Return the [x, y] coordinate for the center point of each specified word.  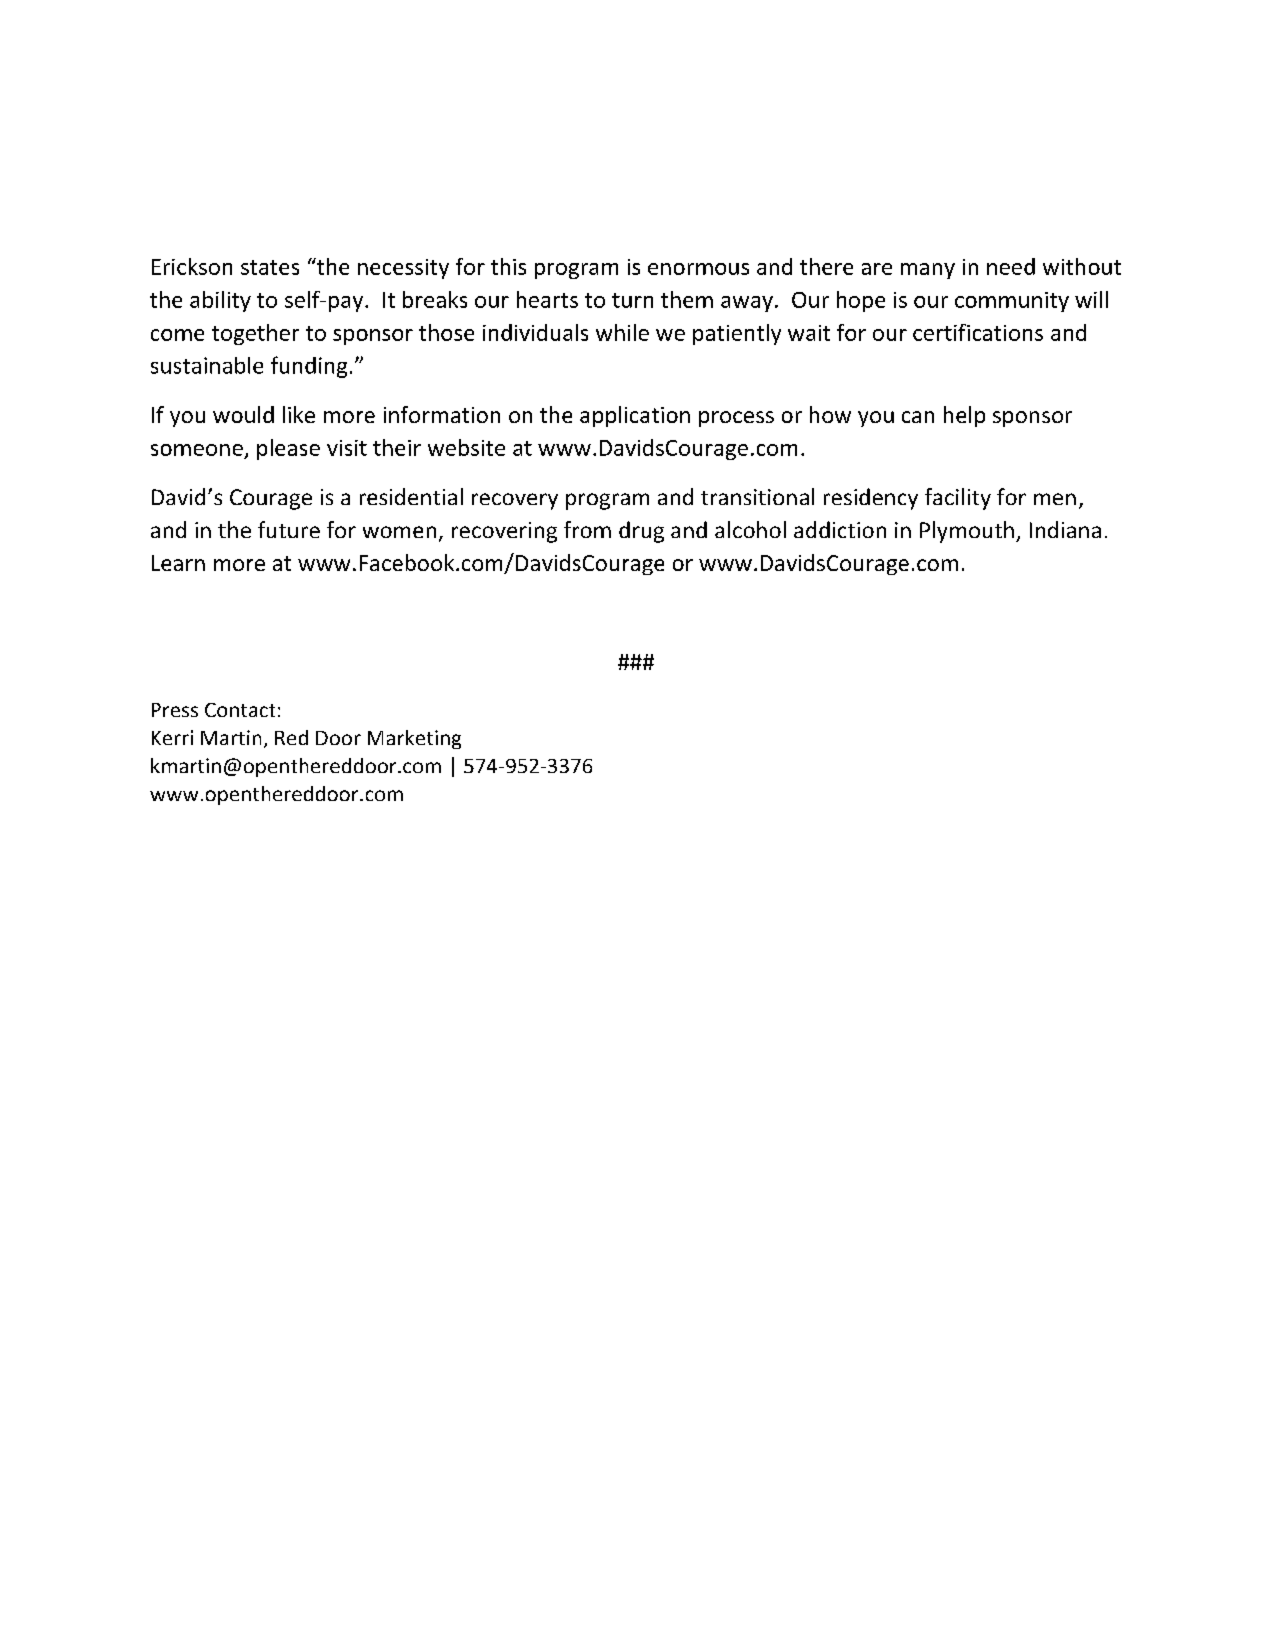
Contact [240, 710]
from [587, 529]
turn [632, 300]
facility [958, 499]
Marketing [414, 739]
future [289, 529]
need [1011, 266]
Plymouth [967, 532]
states [270, 267]
